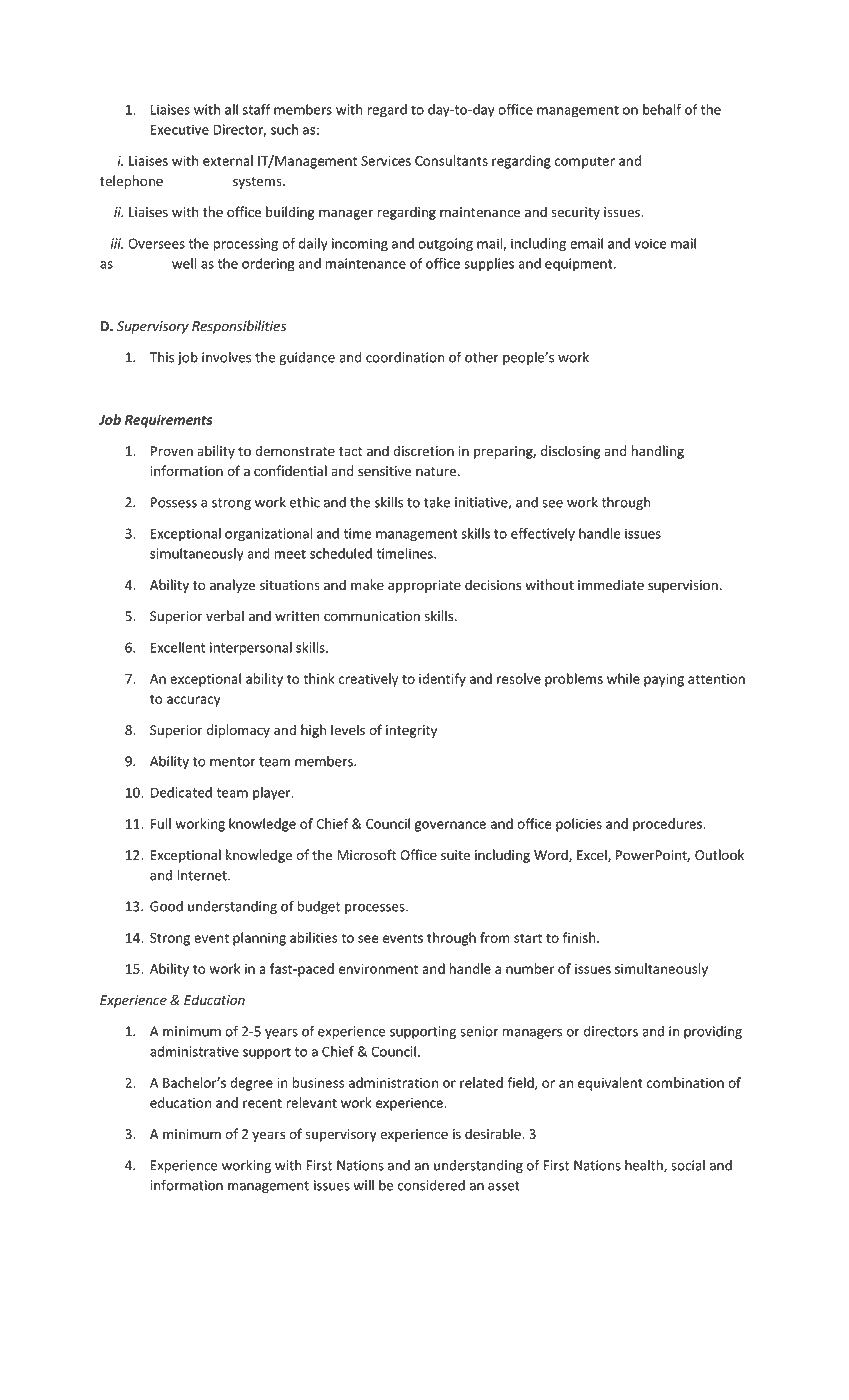  I want to click on procedures, so click(668, 825).
